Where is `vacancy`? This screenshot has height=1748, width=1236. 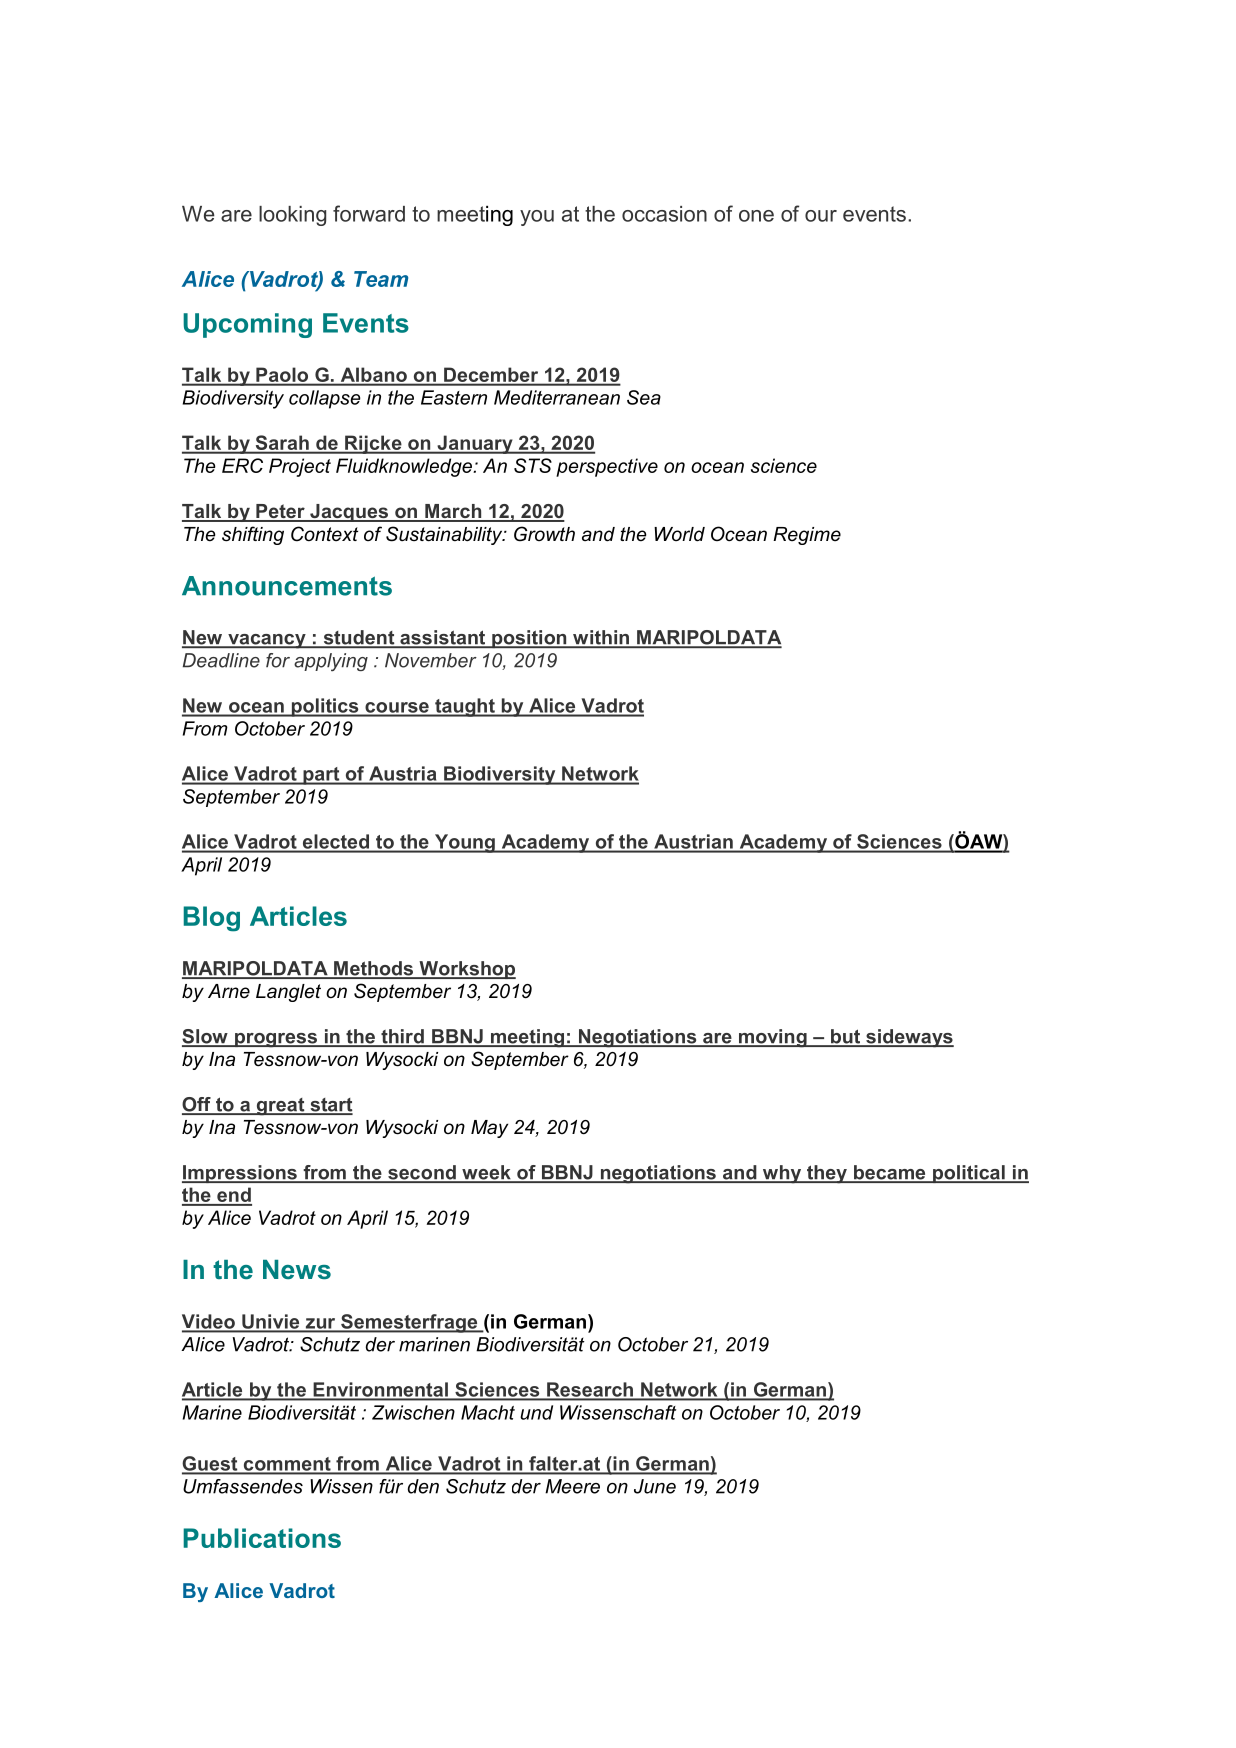 vacancy is located at coordinates (267, 641).
